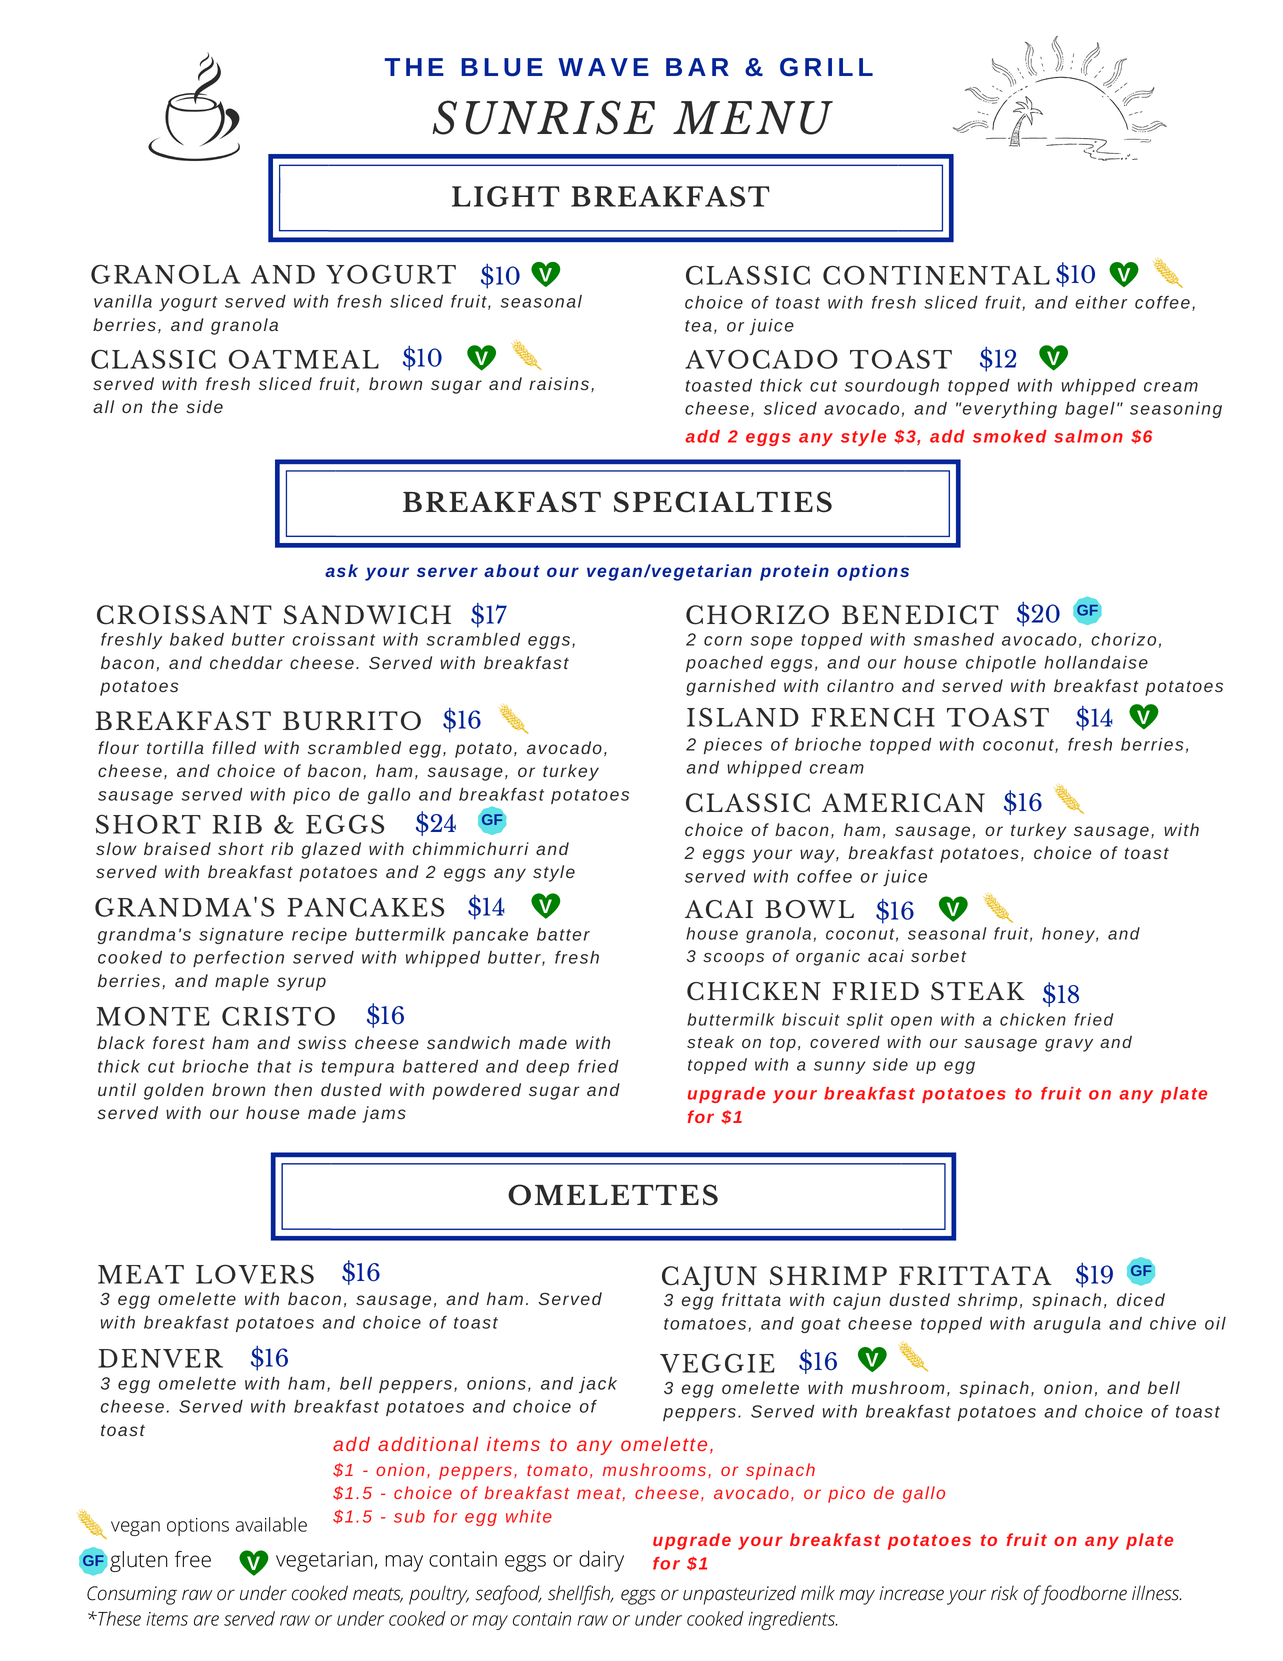 This document has height=1661, width=1283. I want to click on LIGHT, so click(506, 196).
